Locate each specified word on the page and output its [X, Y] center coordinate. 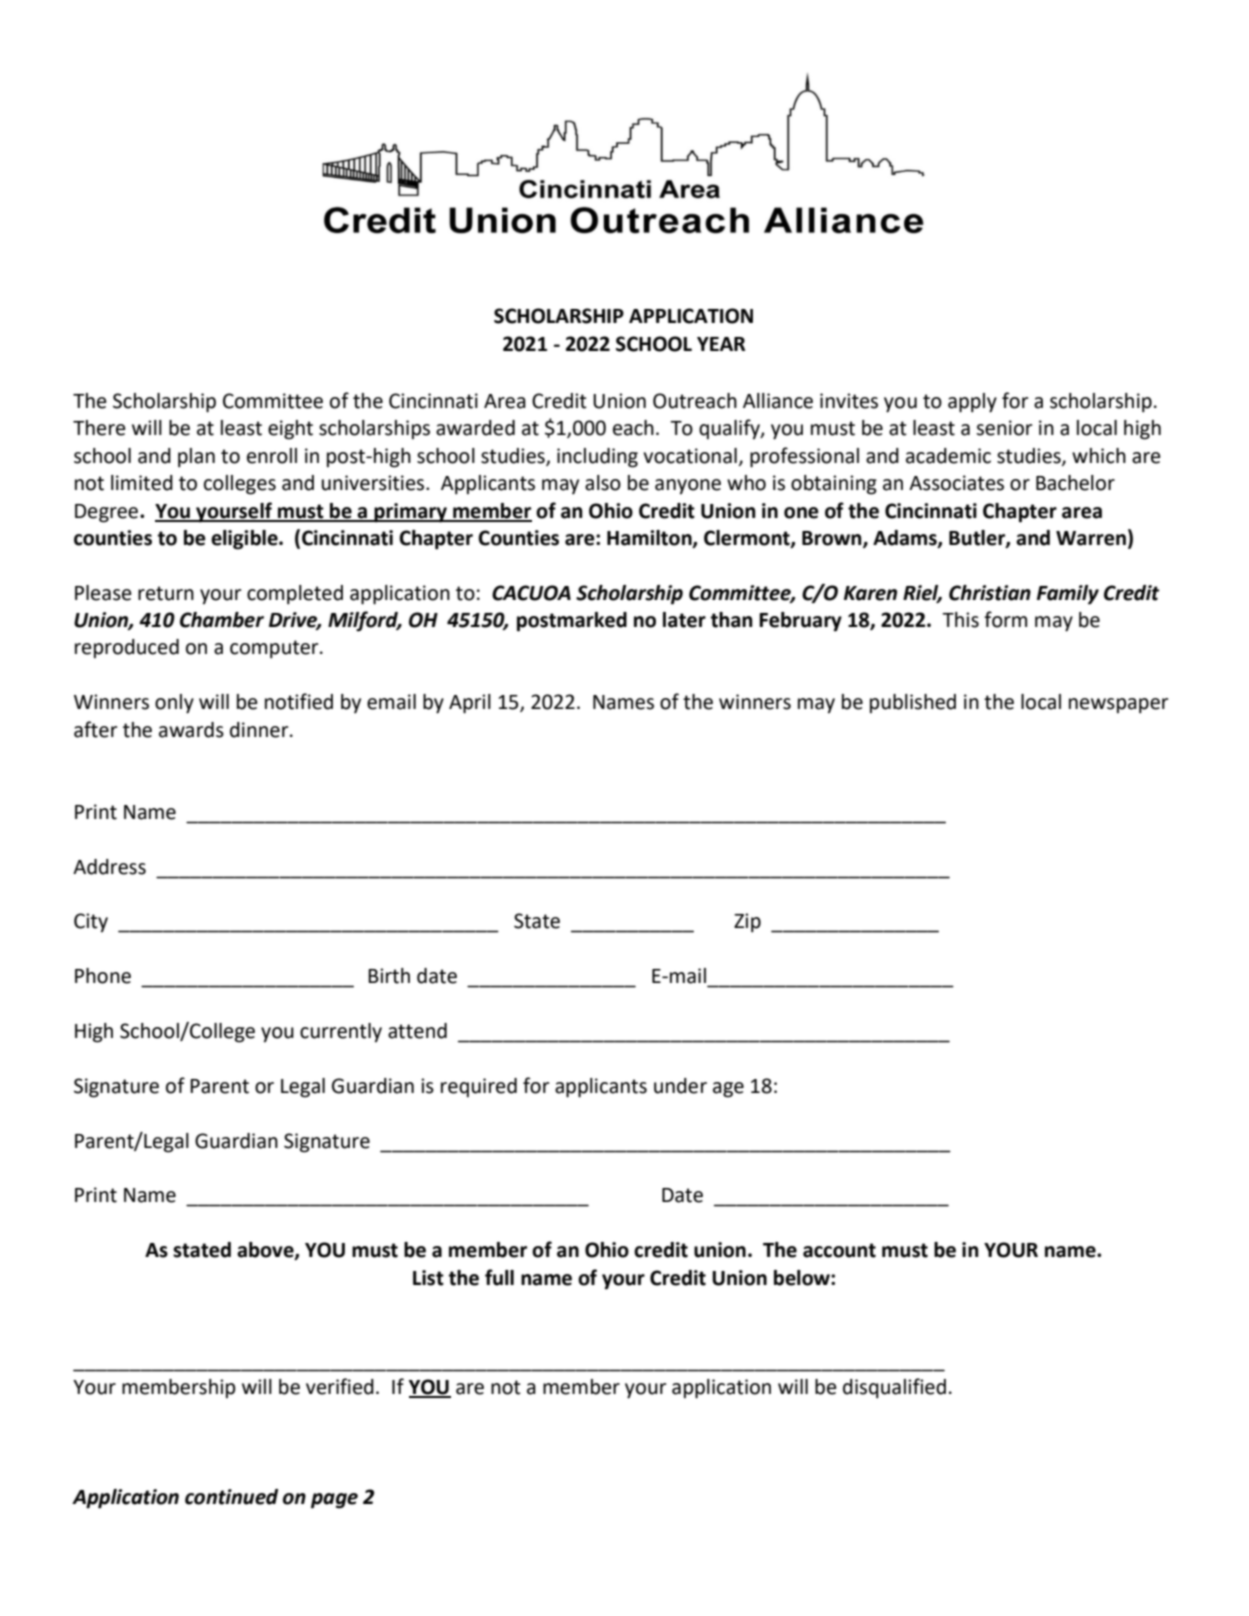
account [839, 1250]
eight [290, 430]
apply [972, 403]
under [680, 1086]
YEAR [721, 344]
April [470, 704]
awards [191, 730]
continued [231, 1497]
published [913, 703]
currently [341, 1033]
